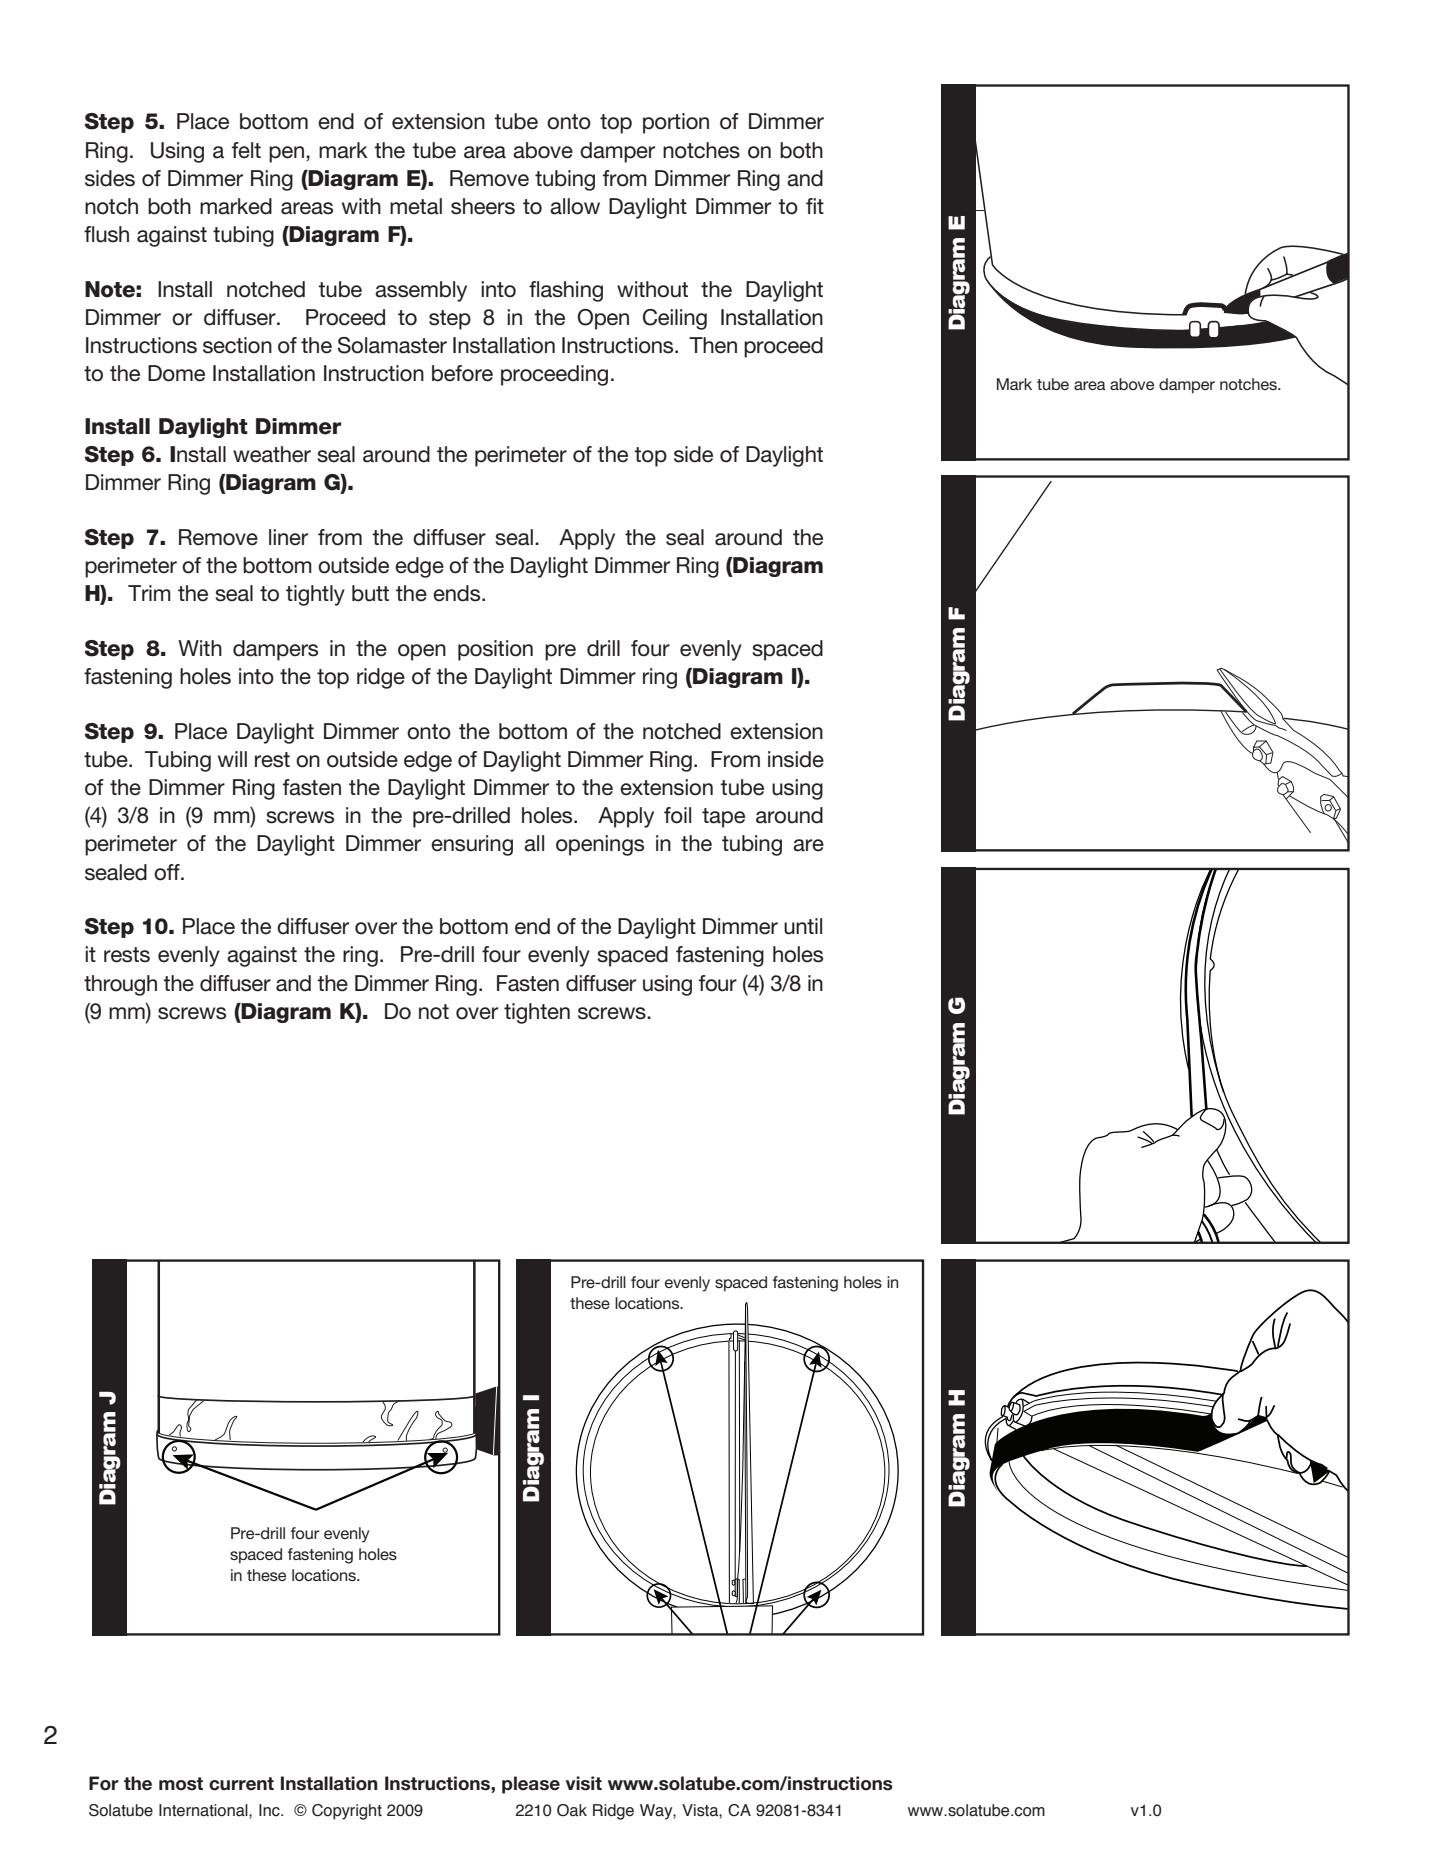 Image resolution: width=1434 pixels, height=1856 pixels. What do you see at coordinates (531, 1785) in the screenshot?
I see `please` at bounding box center [531, 1785].
